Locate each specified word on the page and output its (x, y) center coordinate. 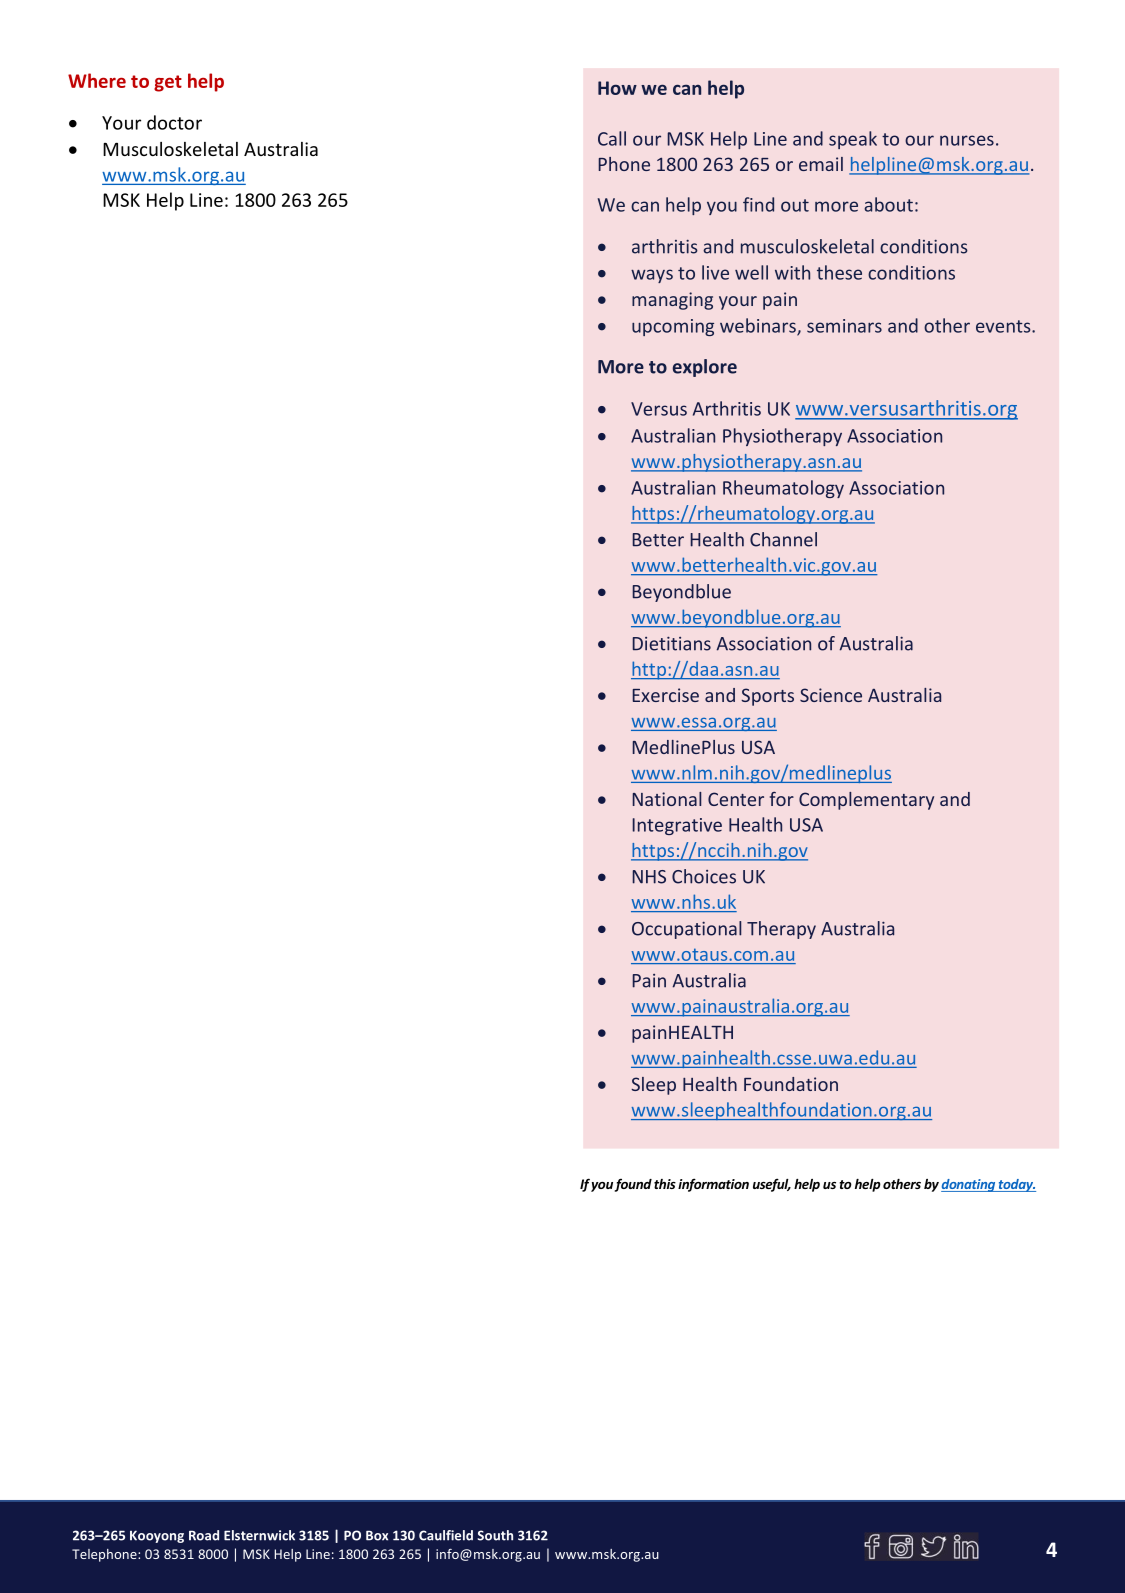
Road (204, 1535)
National (667, 799)
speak (853, 140)
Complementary (866, 801)
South (495, 1535)
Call (612, 138)
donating (969, 1185)
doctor (174, 122)
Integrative (677, 826)
